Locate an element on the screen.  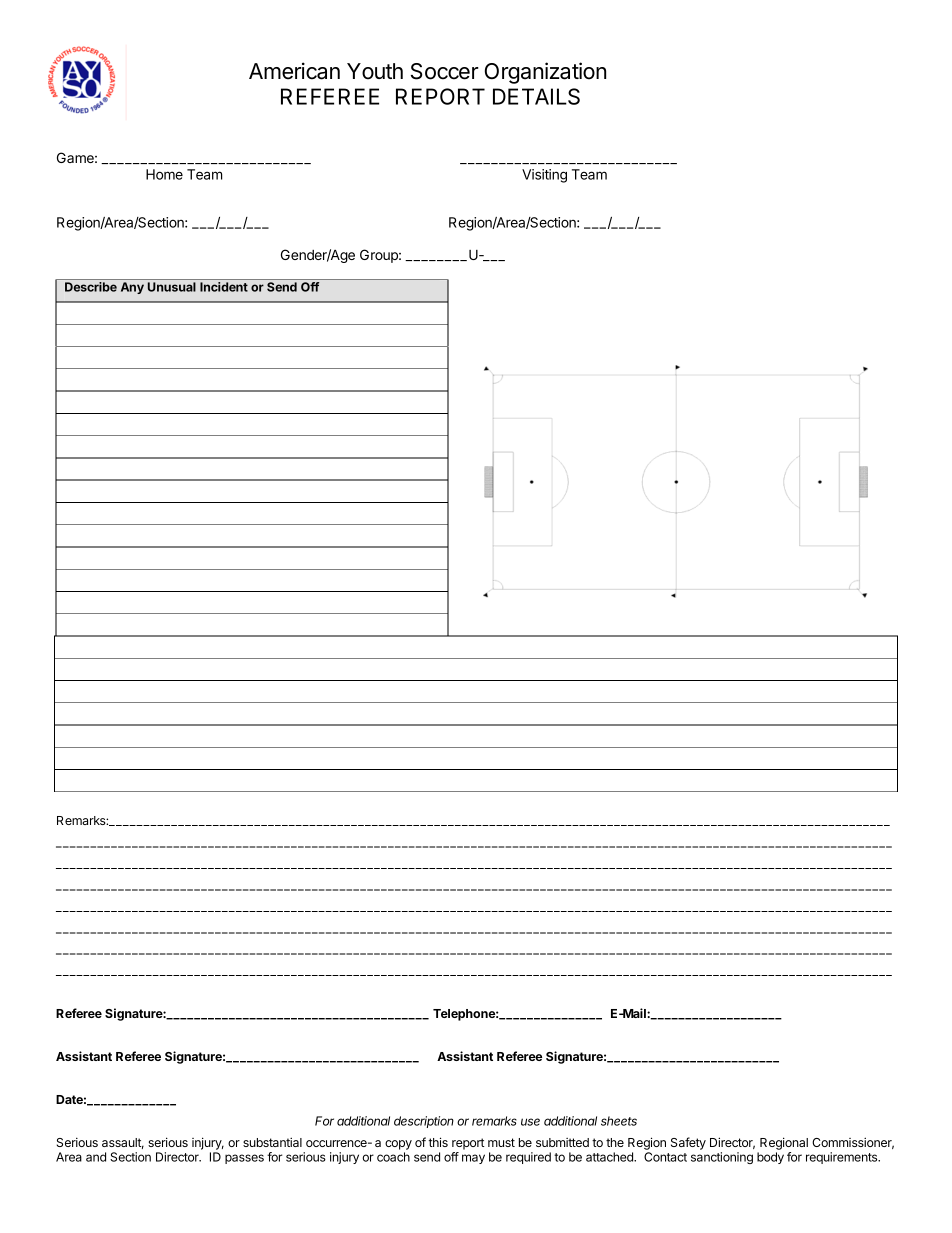
body is located at coordinates (770, 1158).
